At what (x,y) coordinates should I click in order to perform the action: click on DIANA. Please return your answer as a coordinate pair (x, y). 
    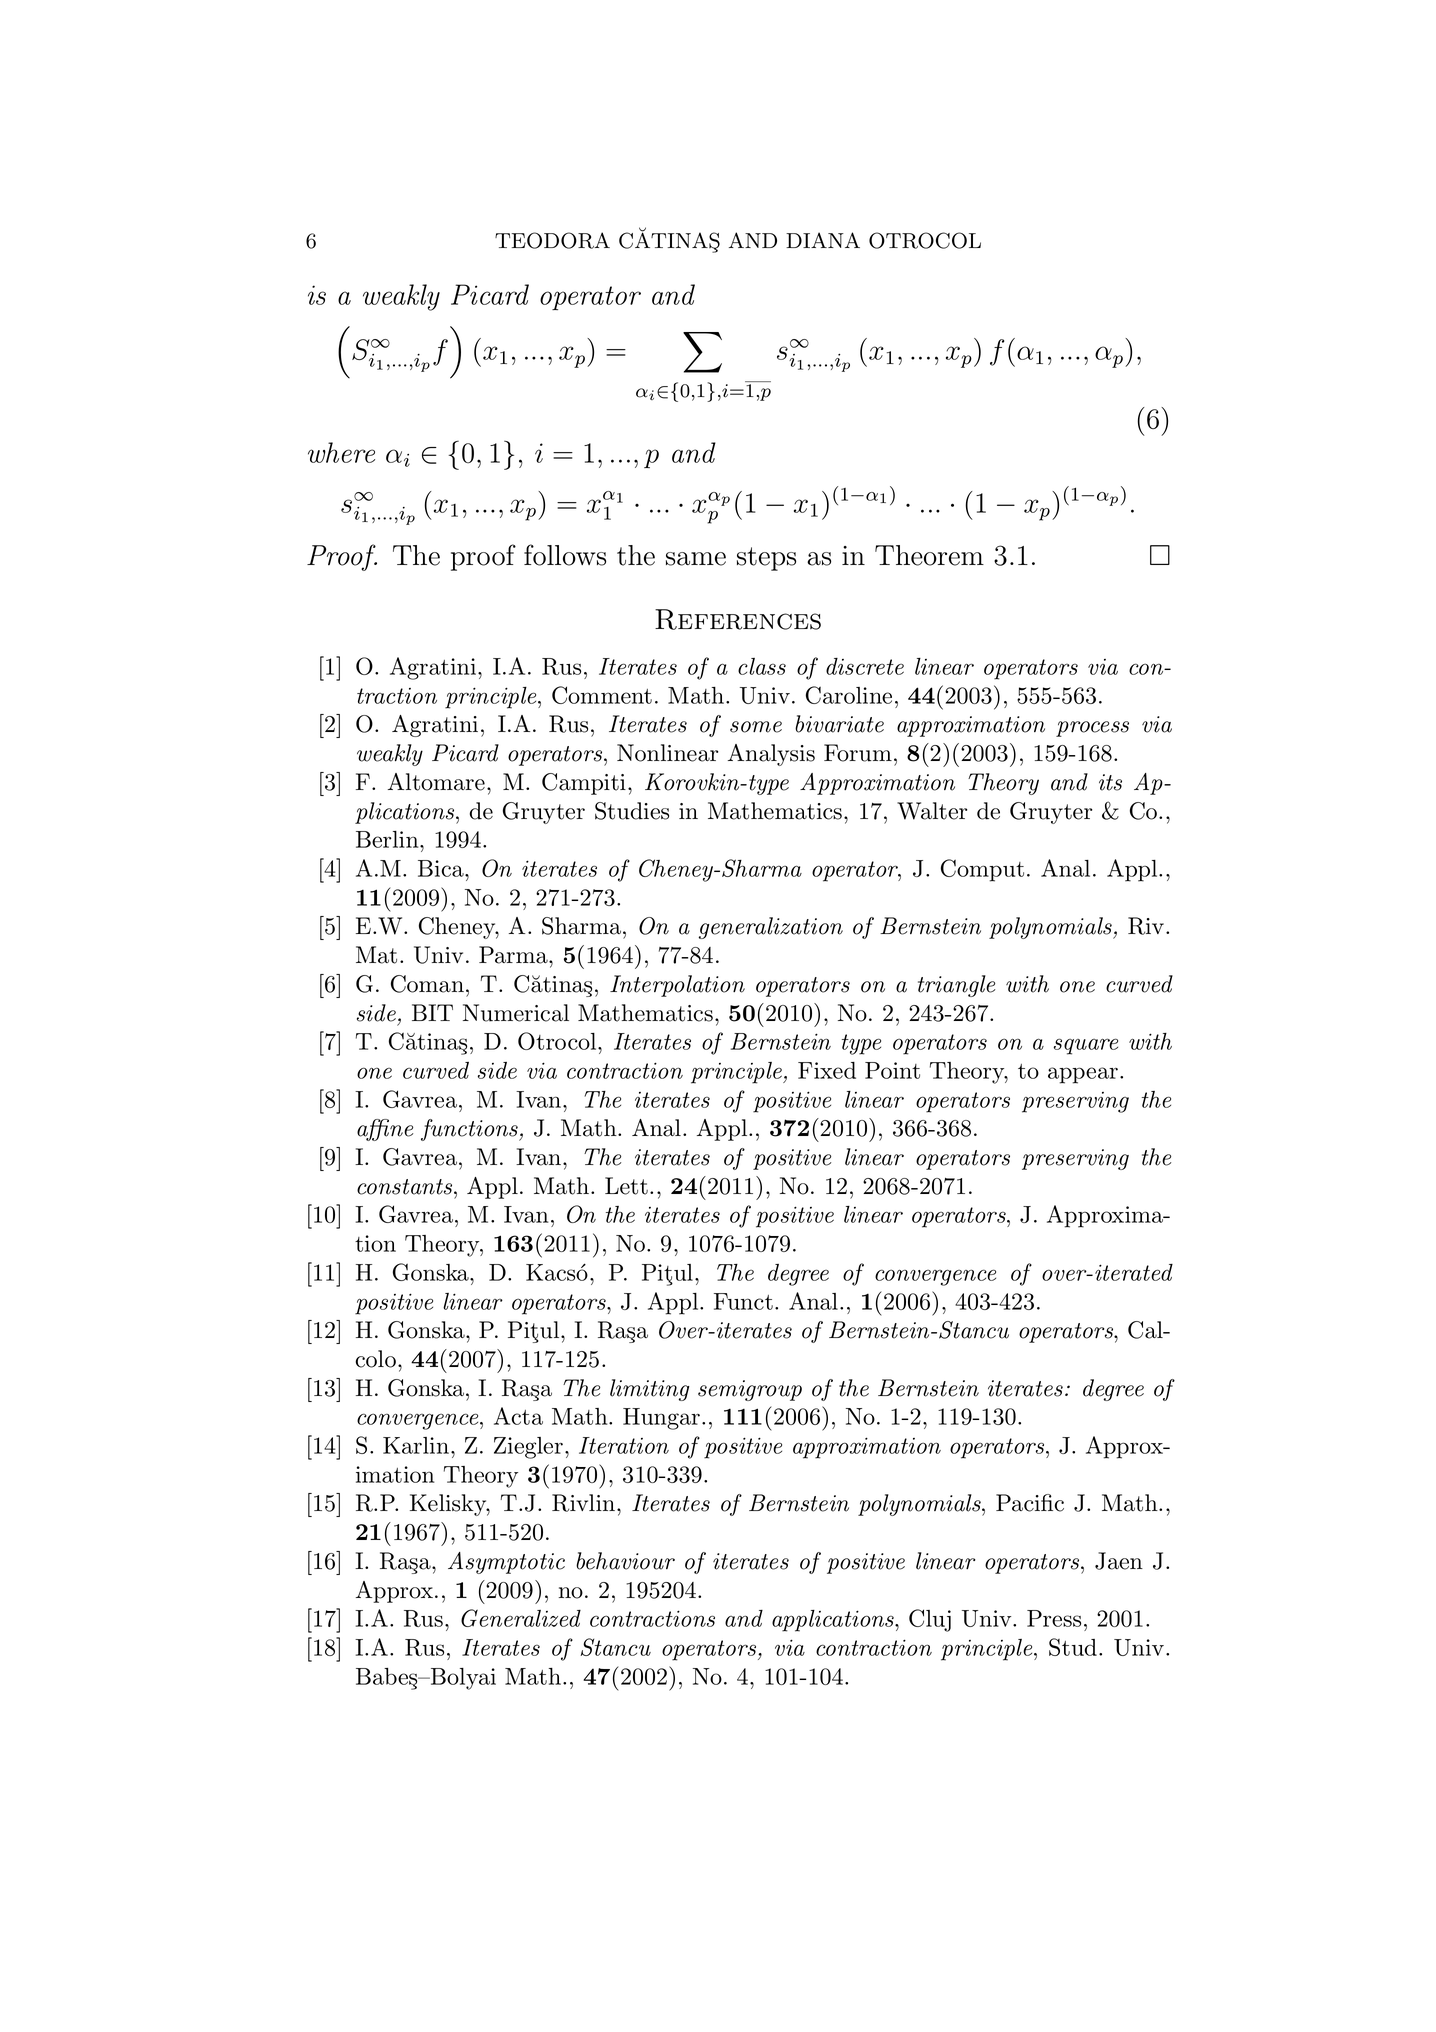
    Looking at the image, I should click on (823, 240).
